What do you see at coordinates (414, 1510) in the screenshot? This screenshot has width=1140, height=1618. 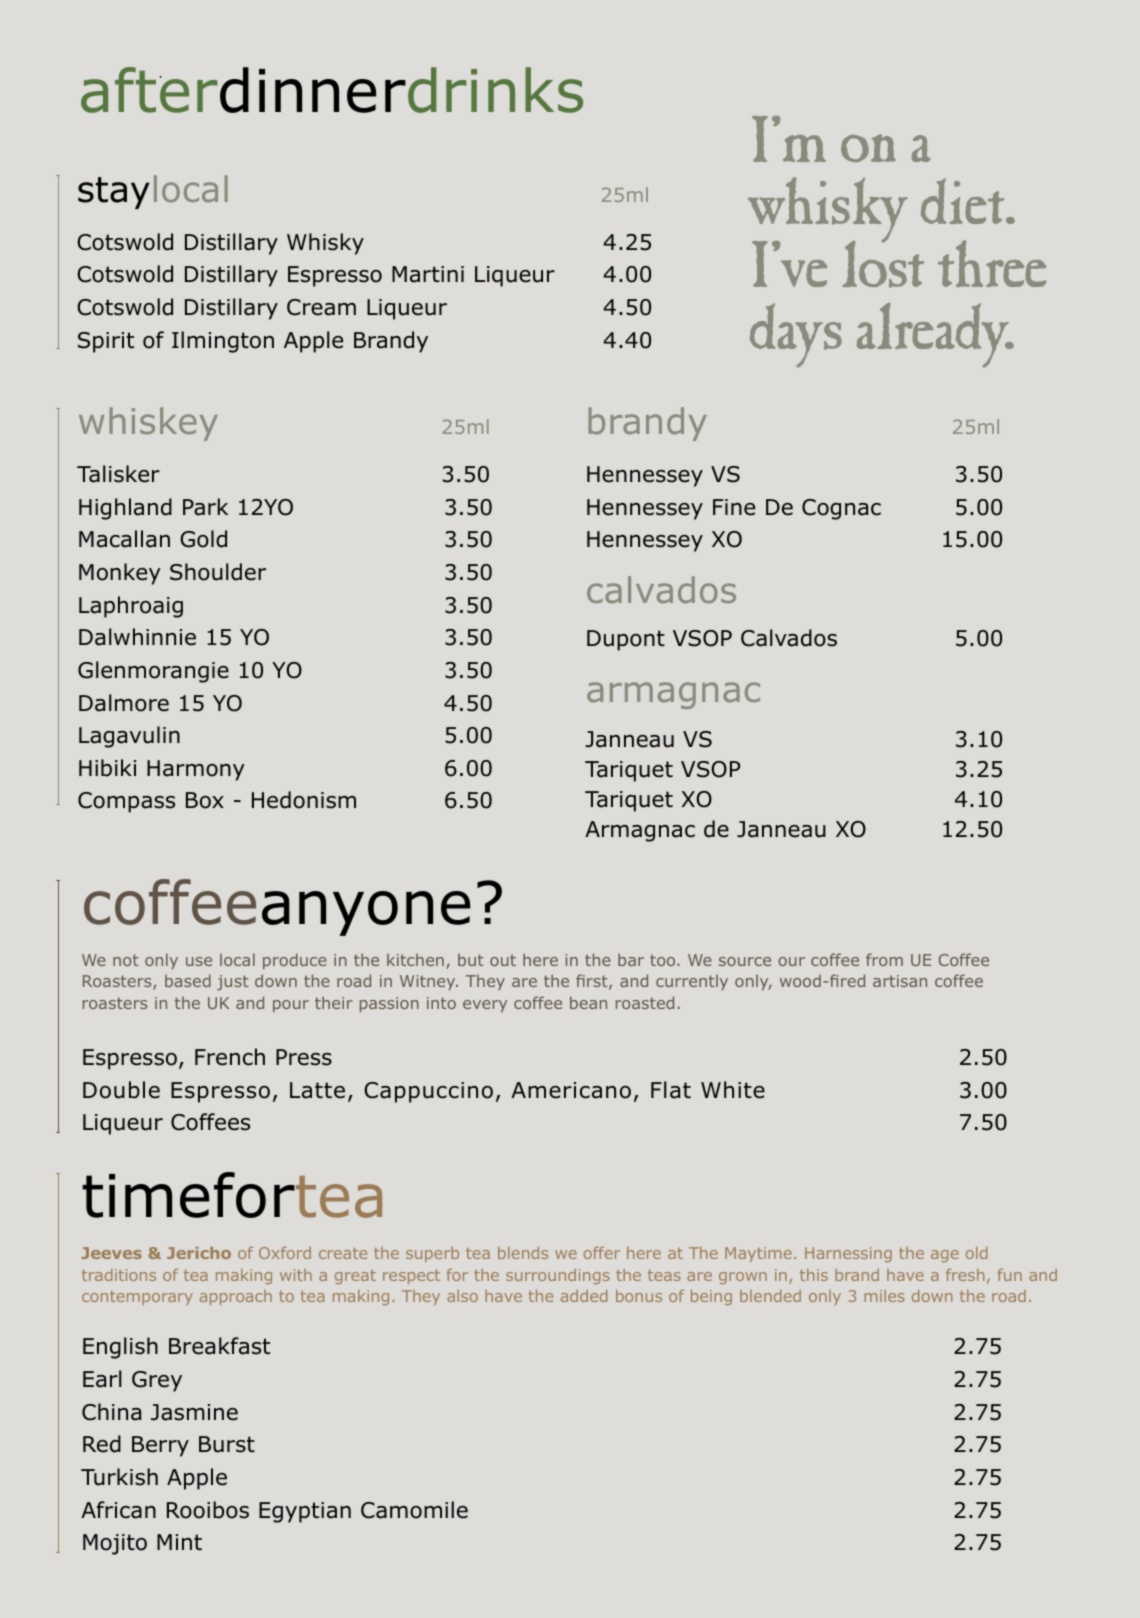 I see `Camomile` at bounding box center [414, 1510].
